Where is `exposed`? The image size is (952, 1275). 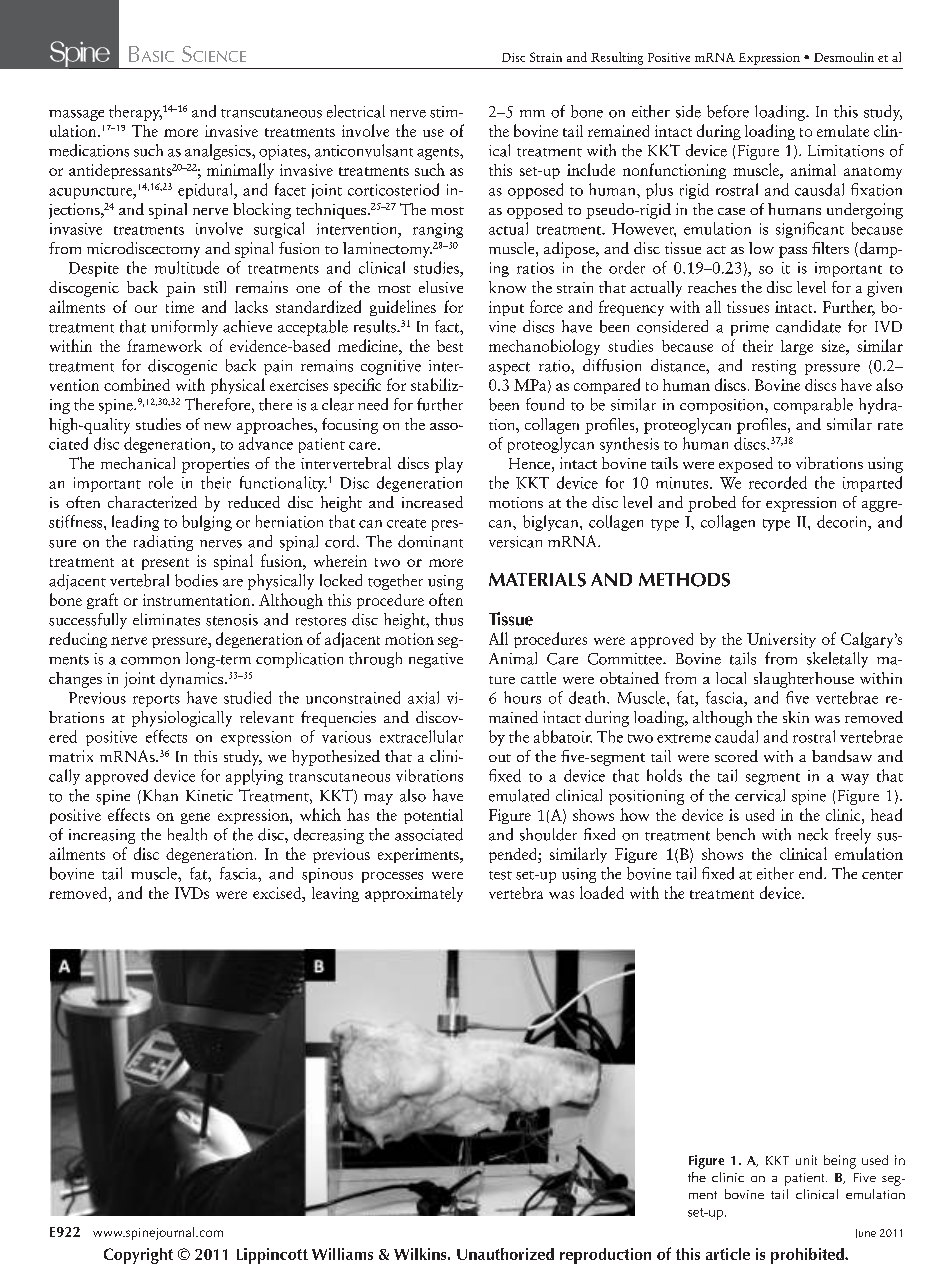 exposed is located at coordinates (746, 465).
